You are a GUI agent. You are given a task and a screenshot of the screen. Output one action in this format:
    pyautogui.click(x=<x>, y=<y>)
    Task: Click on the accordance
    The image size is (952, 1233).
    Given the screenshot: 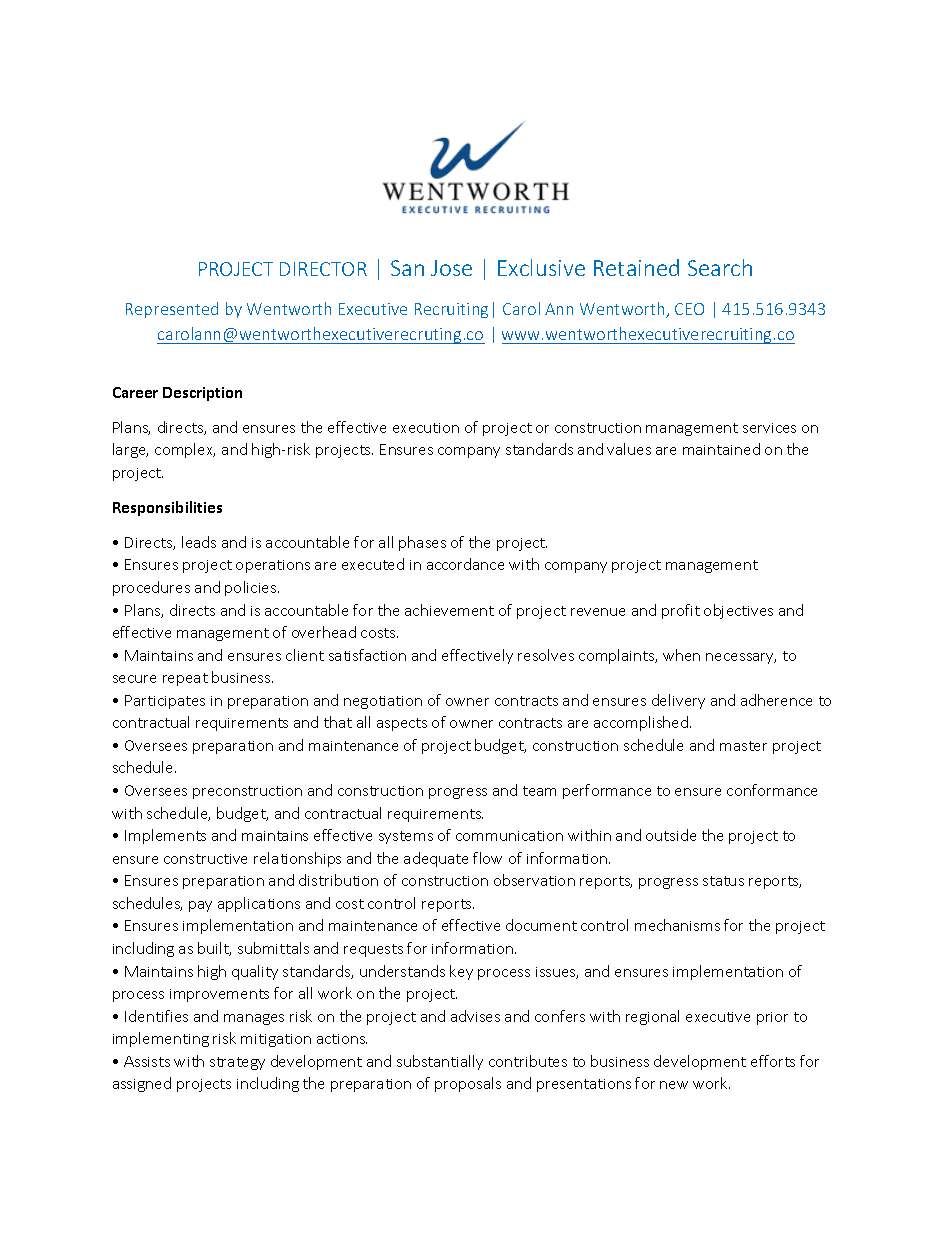 What is the action you would take?
    pyautogui.click(x=465, y=564)
